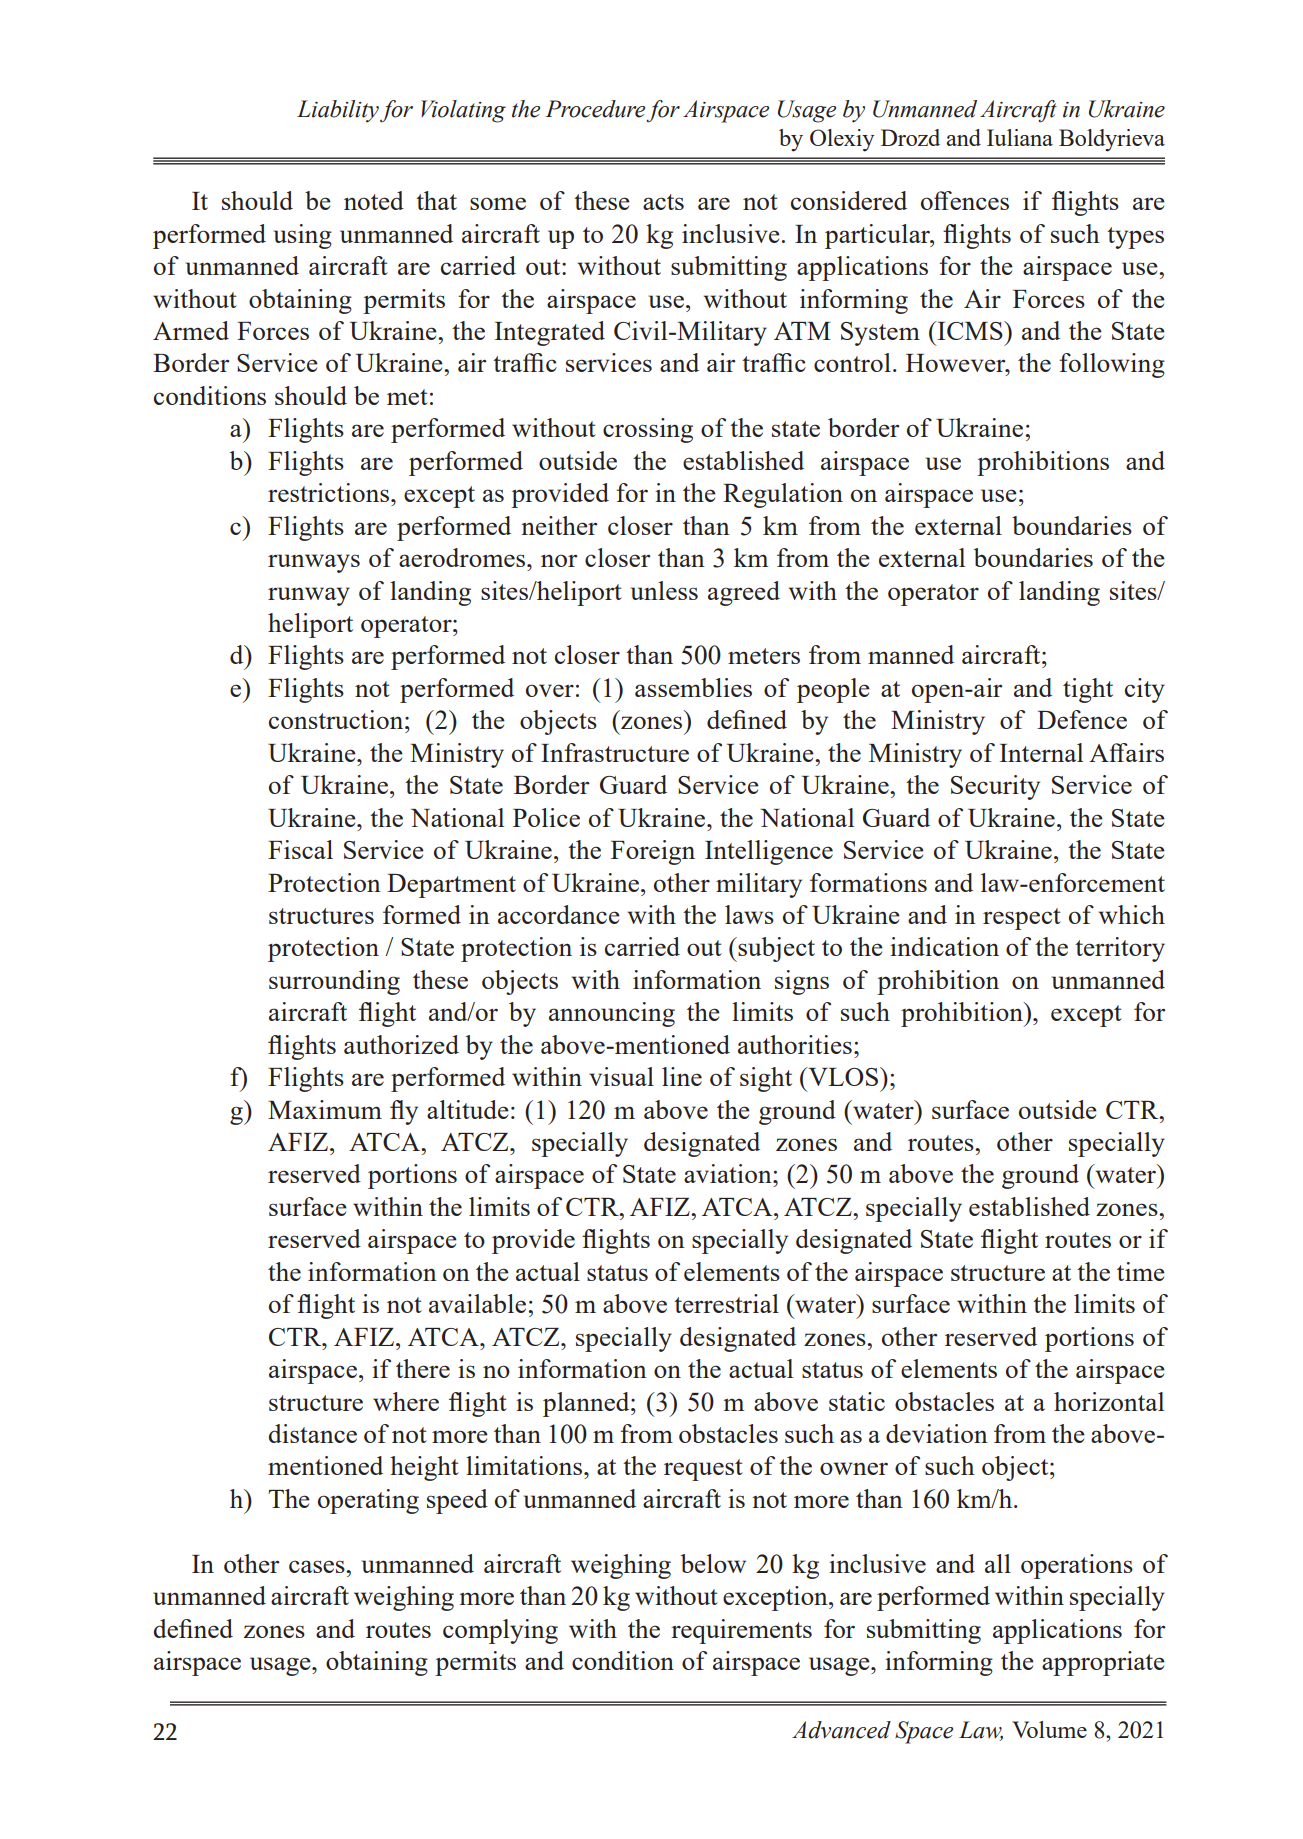 The image size is (1303, 1839). Describe the element at coordinates (1141, 1271) in the screenshot. I see `time` at that location.
